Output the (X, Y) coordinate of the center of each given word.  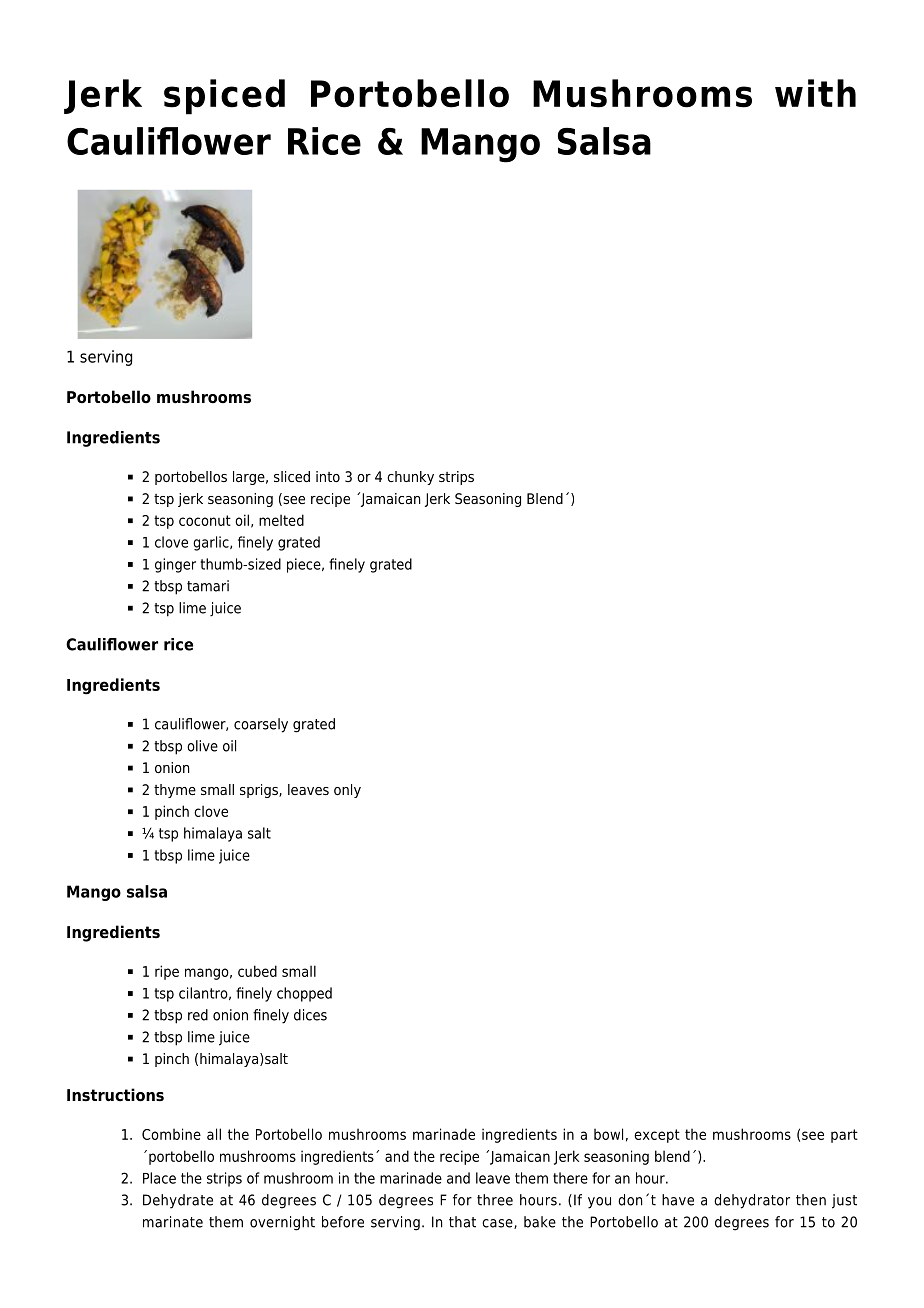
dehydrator (752, 1201)
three (495, 1200)
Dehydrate (178, 1201)
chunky (410, 478)
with (815, 93)
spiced (224, 97)
